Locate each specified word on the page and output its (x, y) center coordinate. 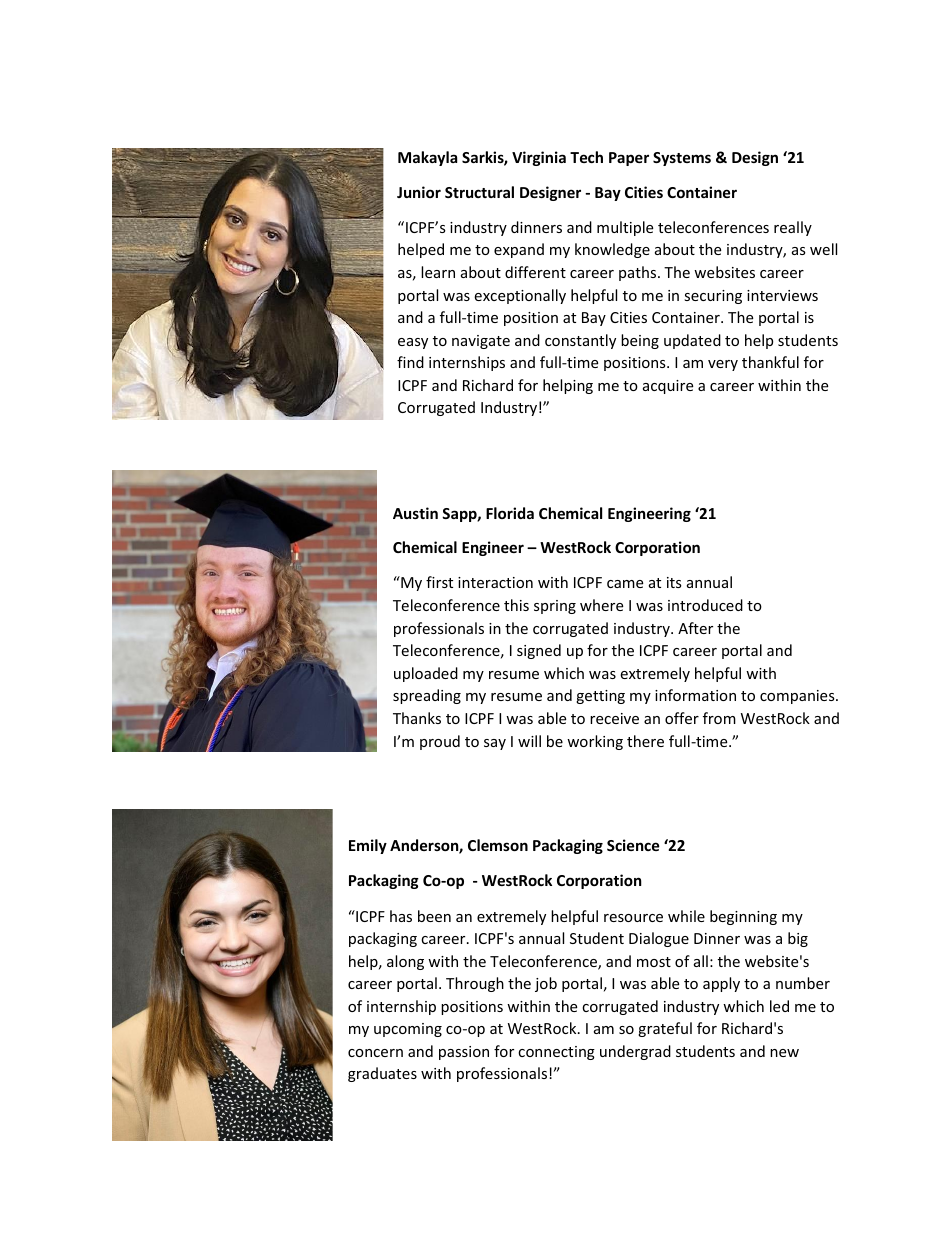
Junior (419, 192)
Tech (586, 157)
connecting (556, 1053)
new (784, 1053)
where (601, 605)
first (439, 582)
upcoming (408, 1030)
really (793, 228)
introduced (705, 605)
